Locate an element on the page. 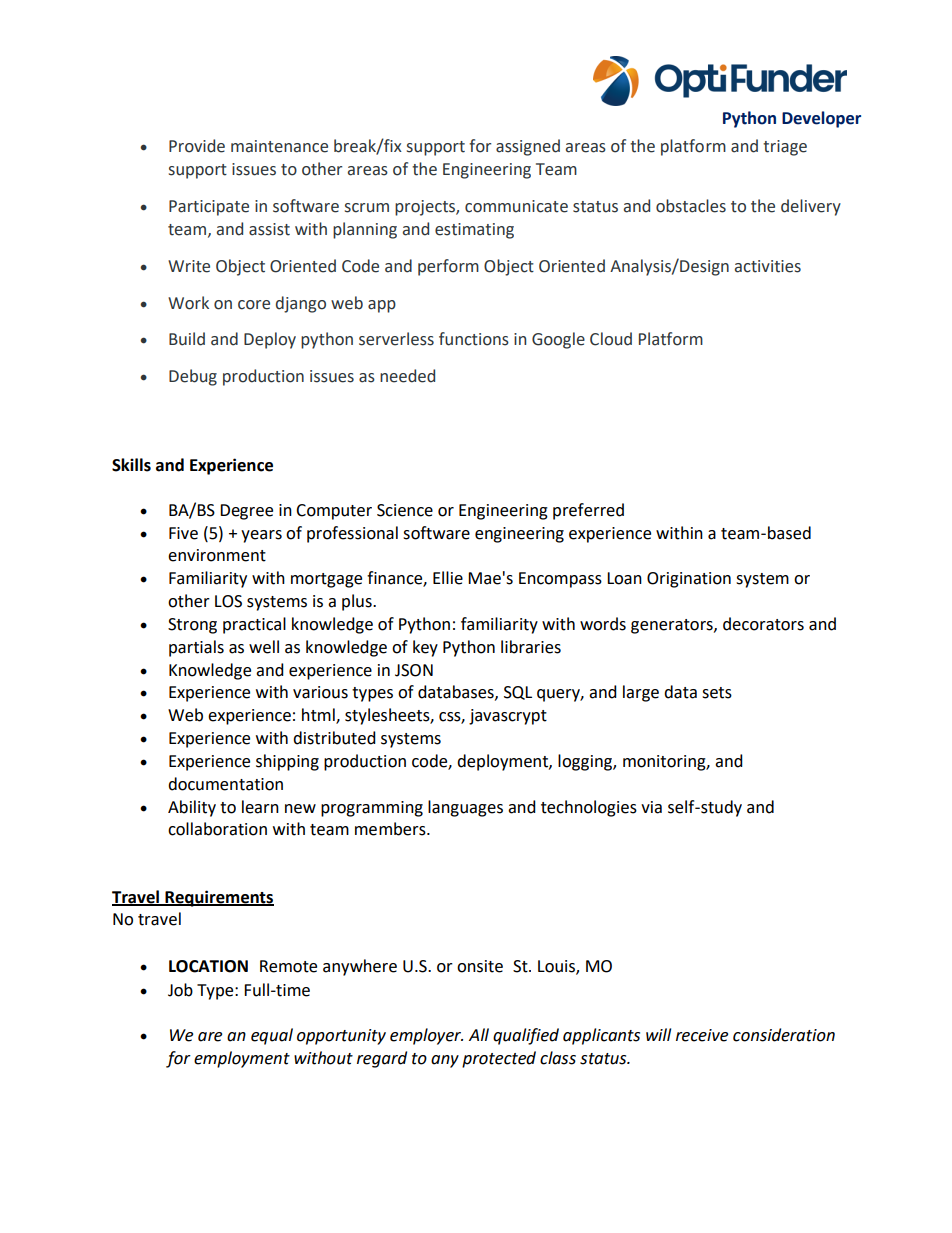 The image size is (952, 1233). triage is located at coordinates (785, 148).
